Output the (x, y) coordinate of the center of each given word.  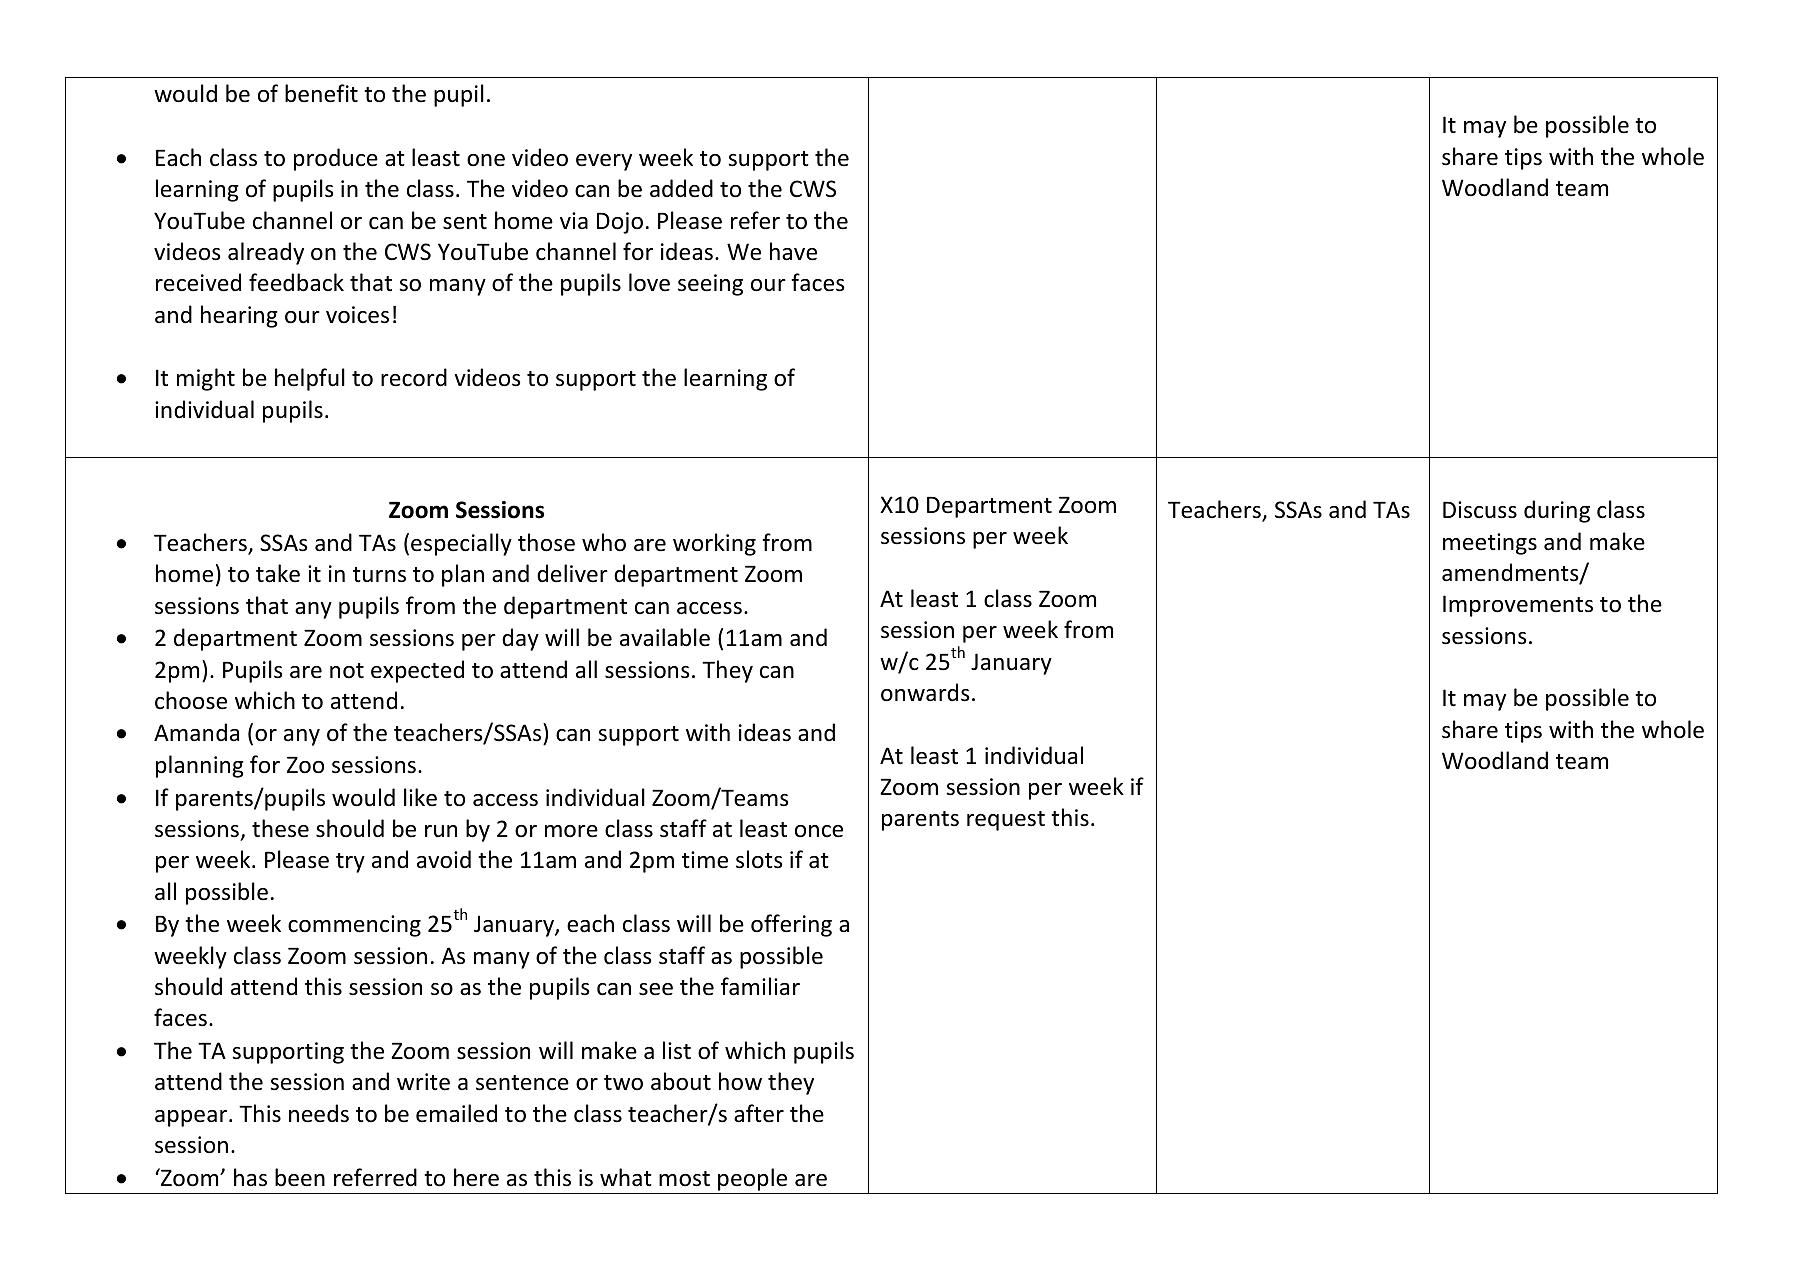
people (752, 1179)
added (681, 188)
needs (319, 1113)
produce (336, 159)
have (793, 251)
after (759, 1113)
